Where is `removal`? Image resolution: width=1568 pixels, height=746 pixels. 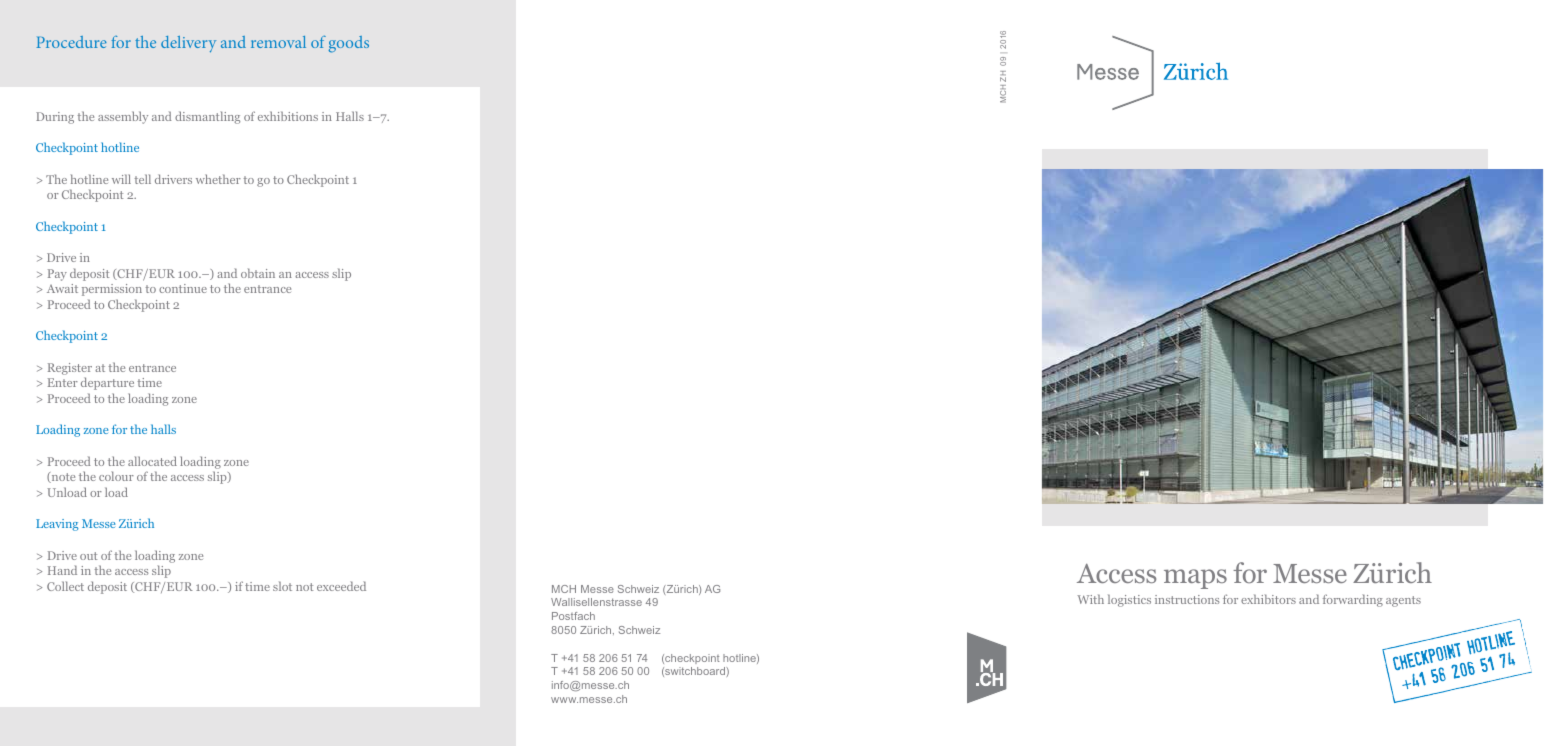
removal is located at coordinates (278, 42).
